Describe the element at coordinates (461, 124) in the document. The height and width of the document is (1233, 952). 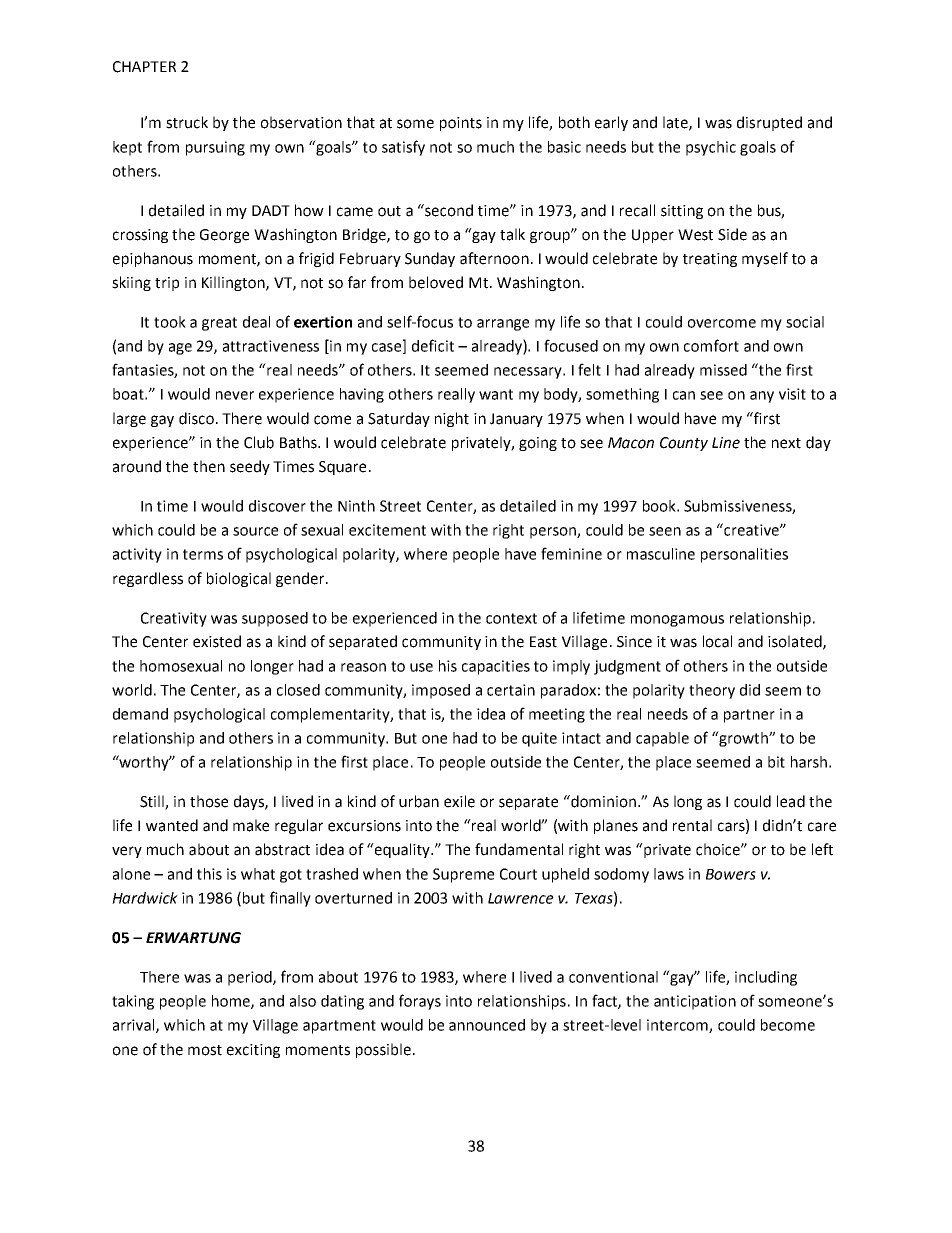
I see `points` at that location.
